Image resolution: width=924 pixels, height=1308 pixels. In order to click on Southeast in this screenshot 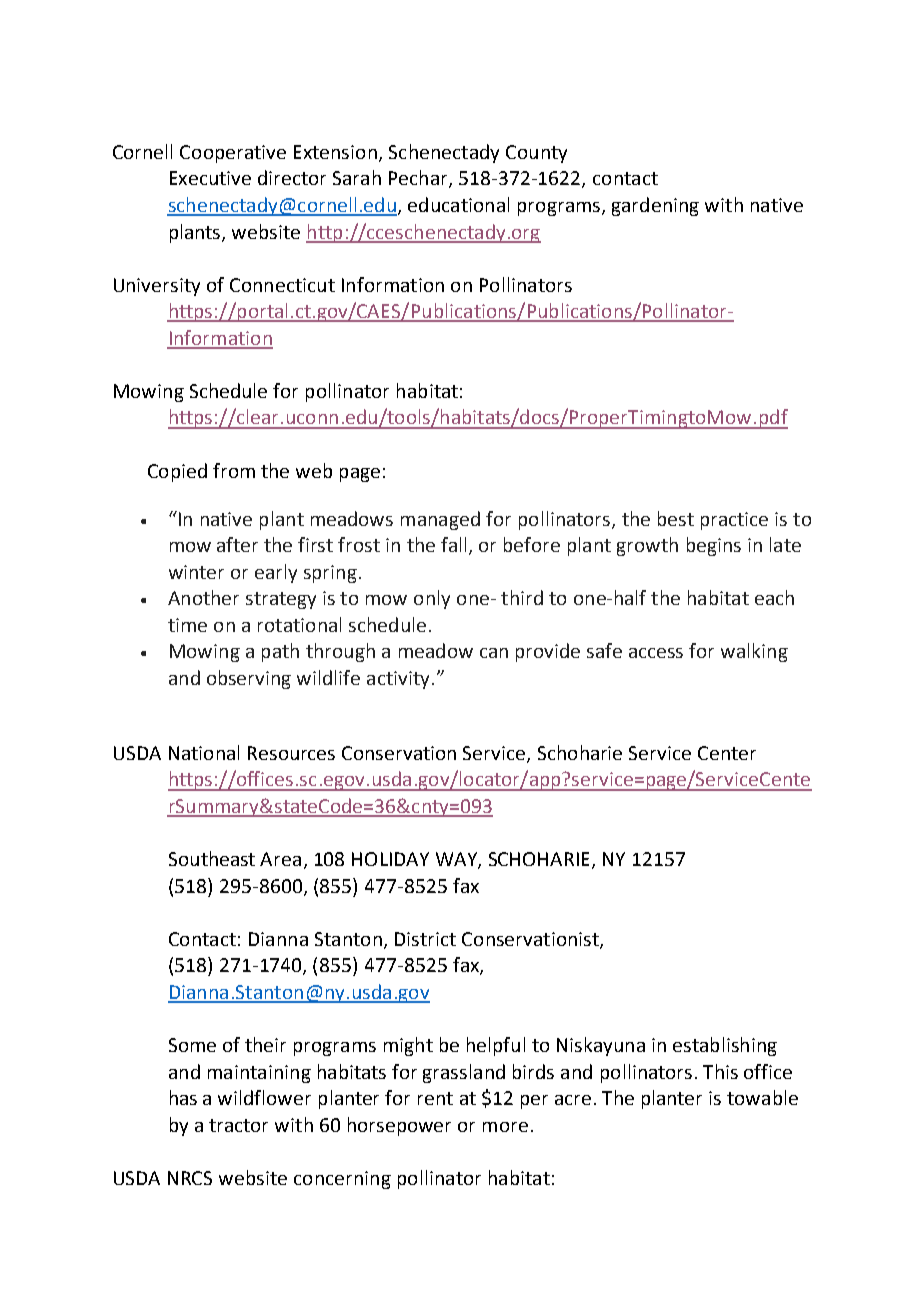, I will do `click(212, 858)`.
